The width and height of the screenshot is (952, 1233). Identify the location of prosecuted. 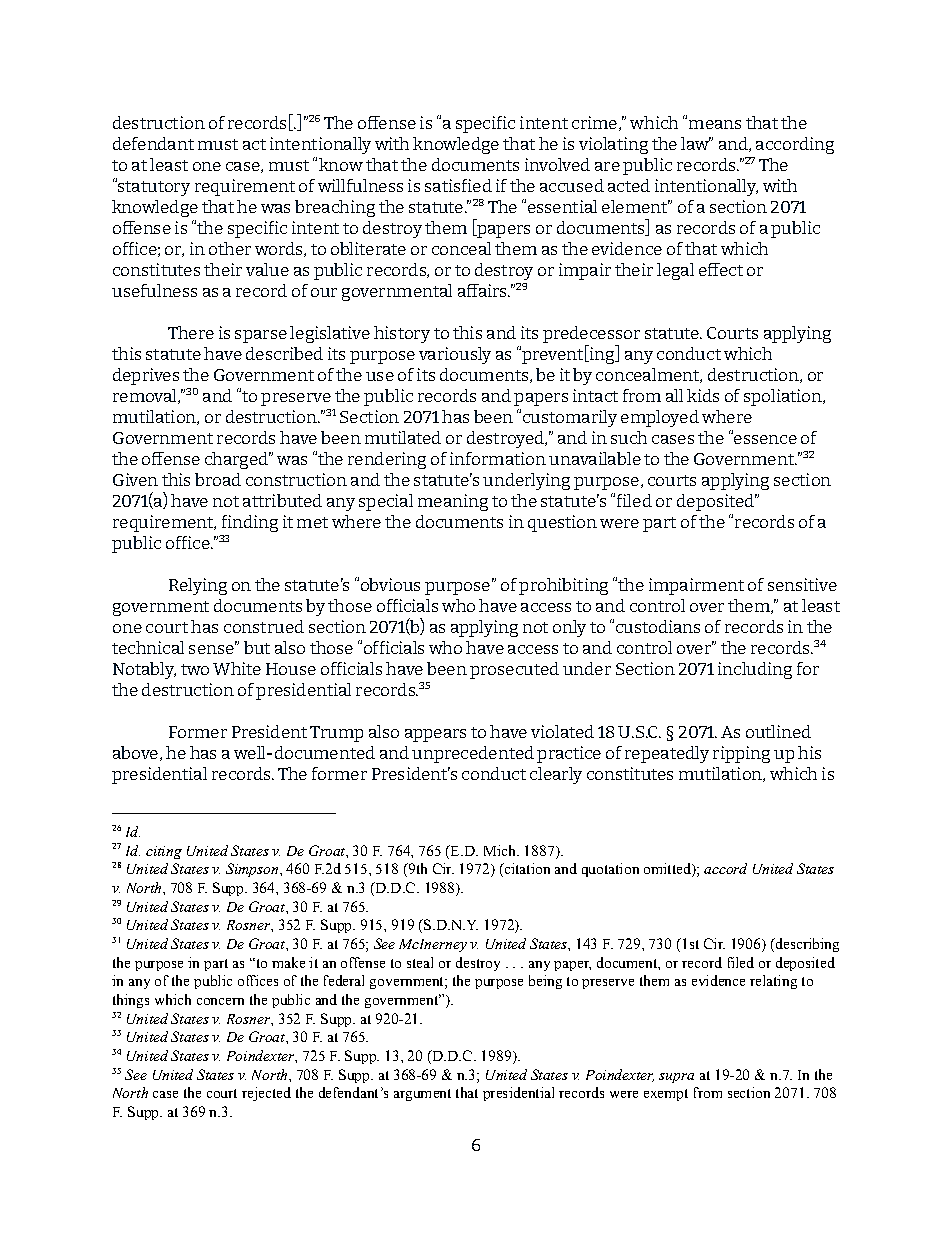
(514, 670).
